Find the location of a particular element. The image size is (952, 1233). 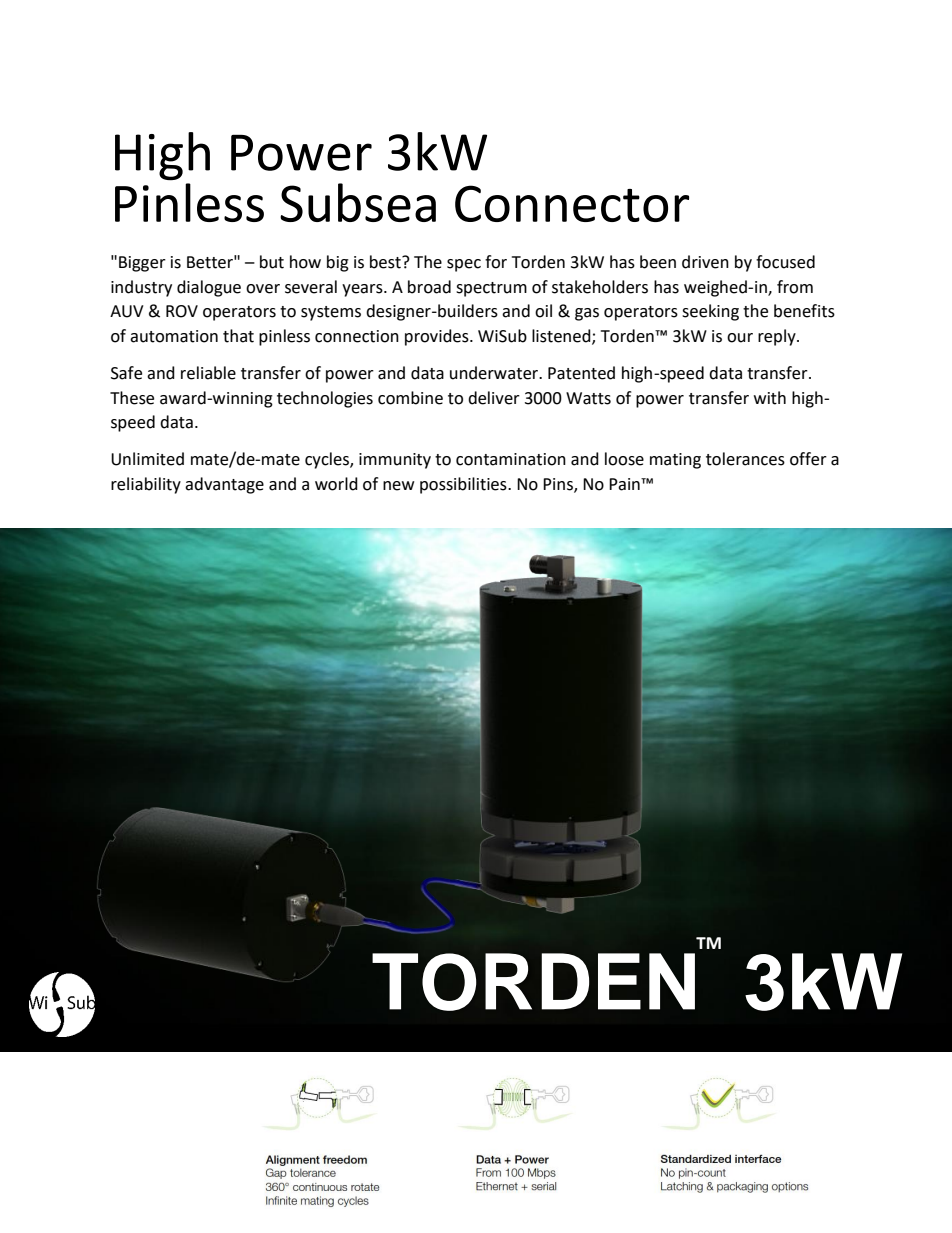

Subsea is located at coordinates (358, 202).
